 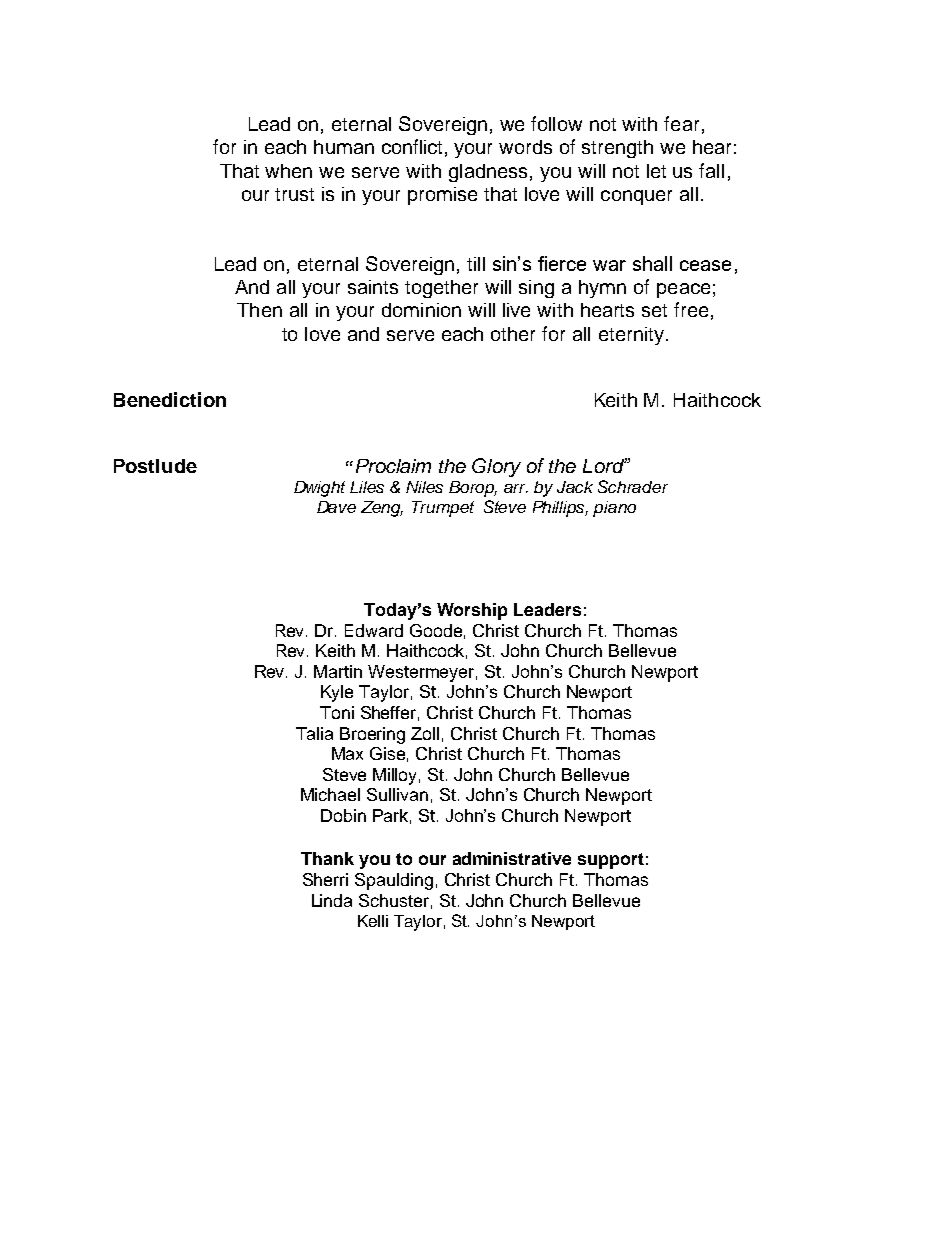 What do you see at coordinates (442, 196) in the screenshot?
I see `promise` at bounding box center [442, 196].
